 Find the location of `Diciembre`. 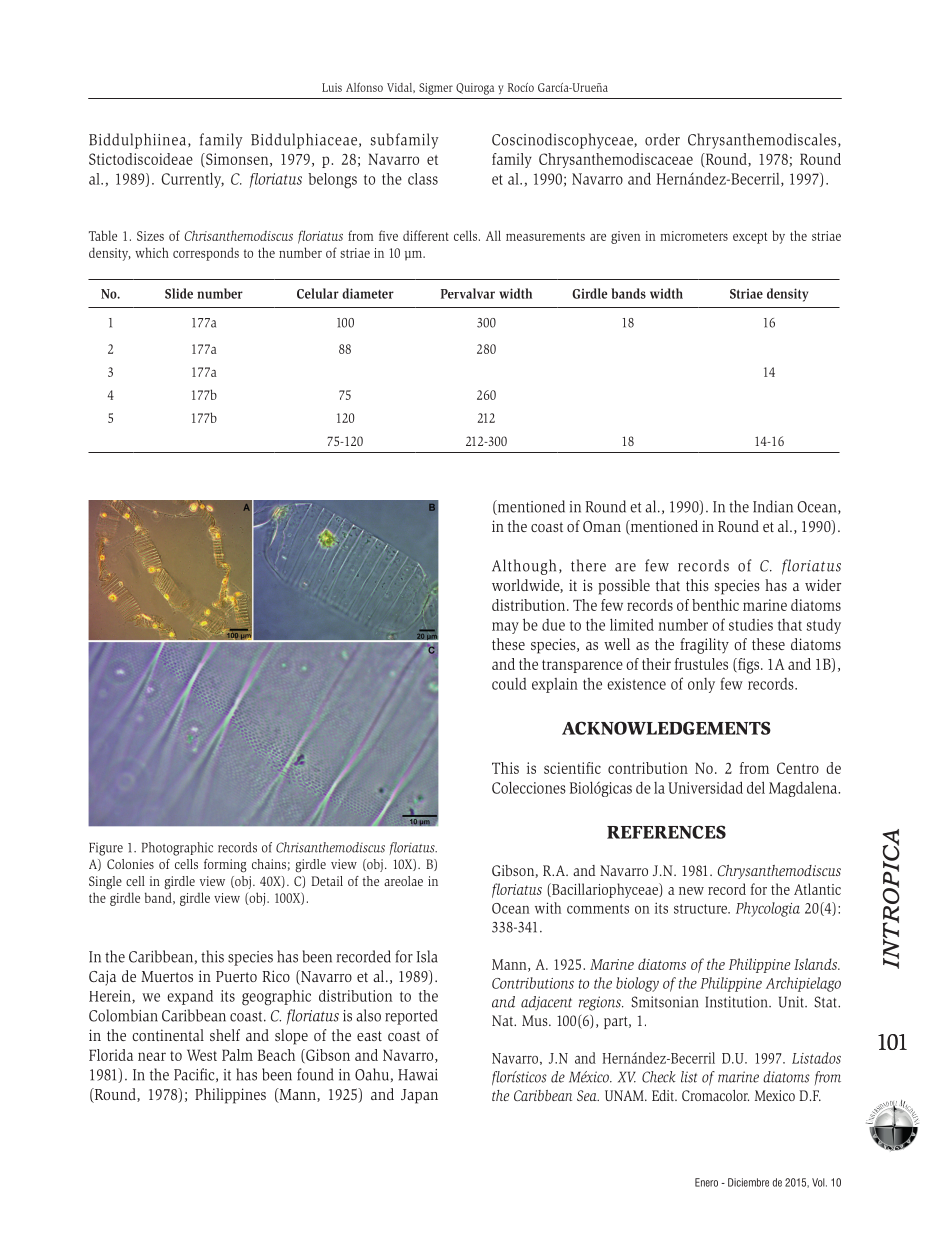

Diciembre is located at coordinates (748, 1182).
